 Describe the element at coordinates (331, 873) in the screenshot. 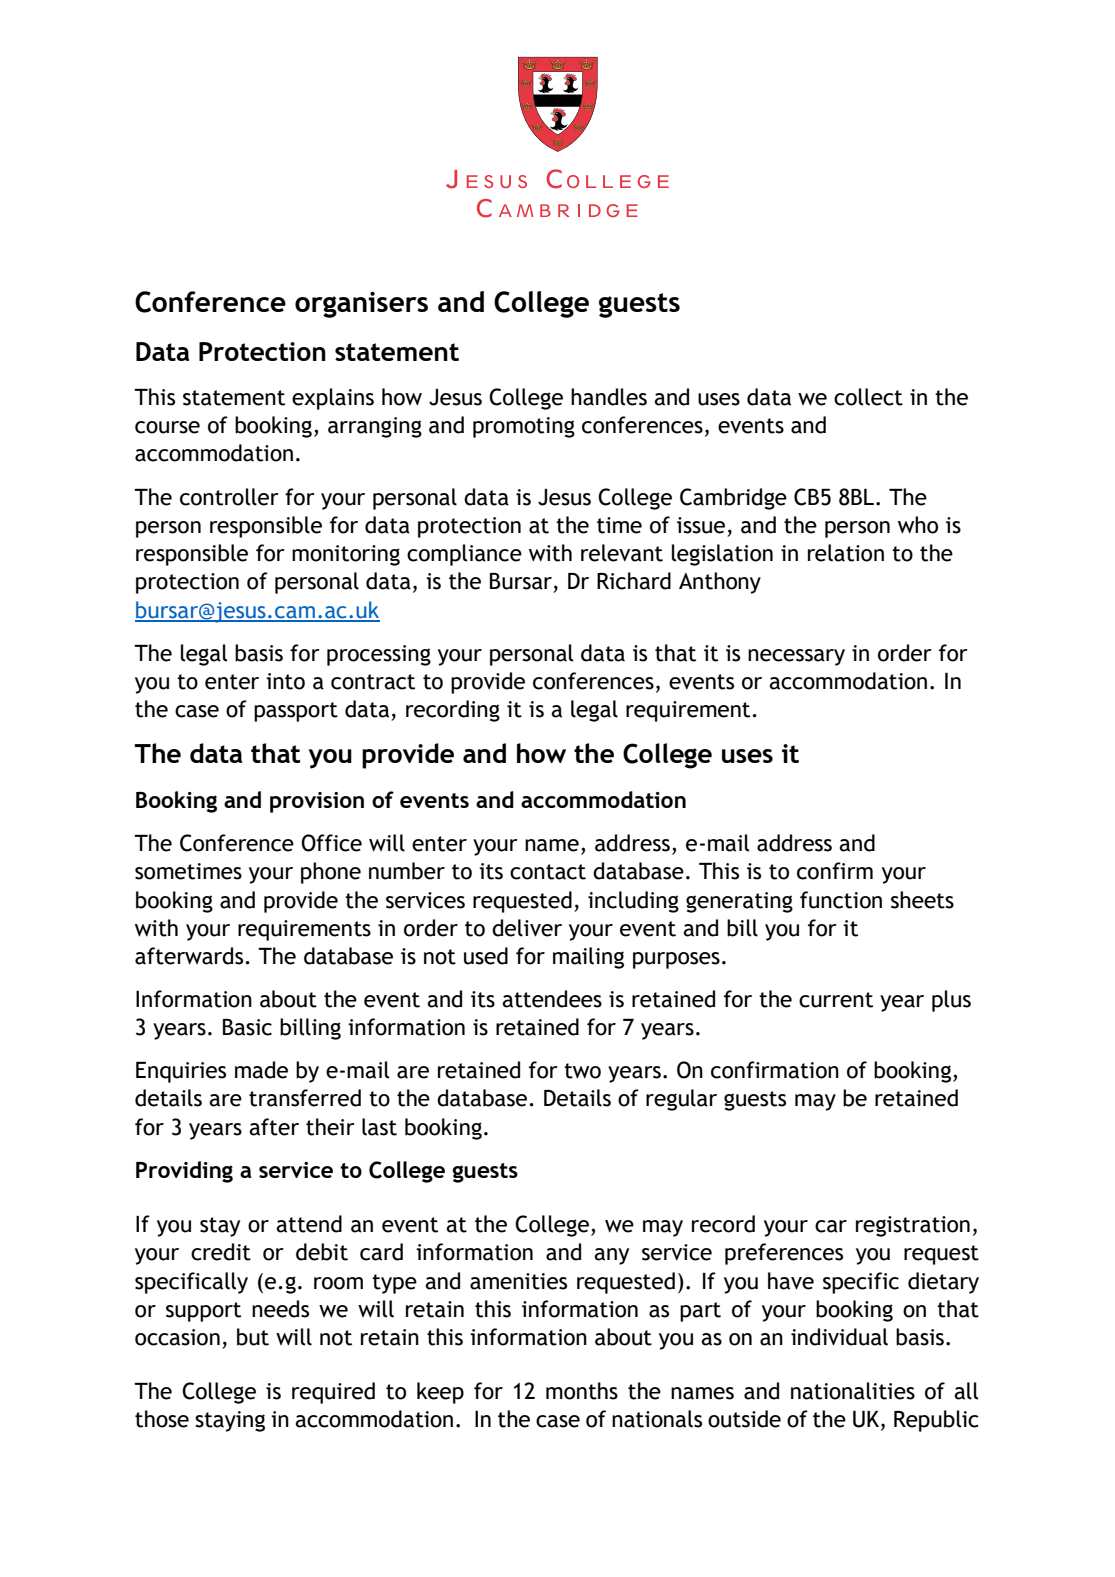

I see `phone` at that location.
